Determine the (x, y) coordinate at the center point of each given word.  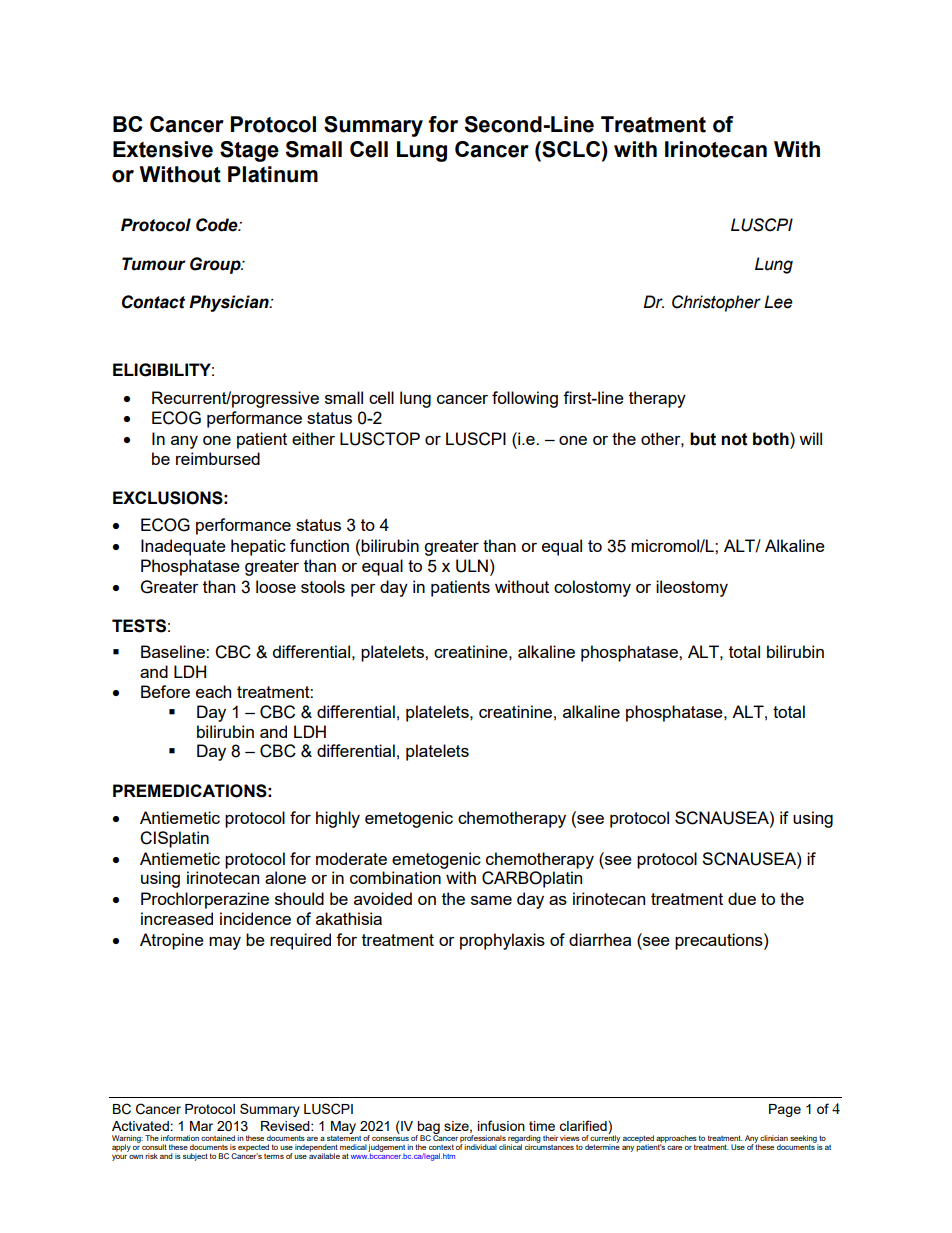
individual (480, 1147)
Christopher (716, 303)
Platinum (273, 174)
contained (218, 1138)
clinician (774, 1138)
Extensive (163, 149)
